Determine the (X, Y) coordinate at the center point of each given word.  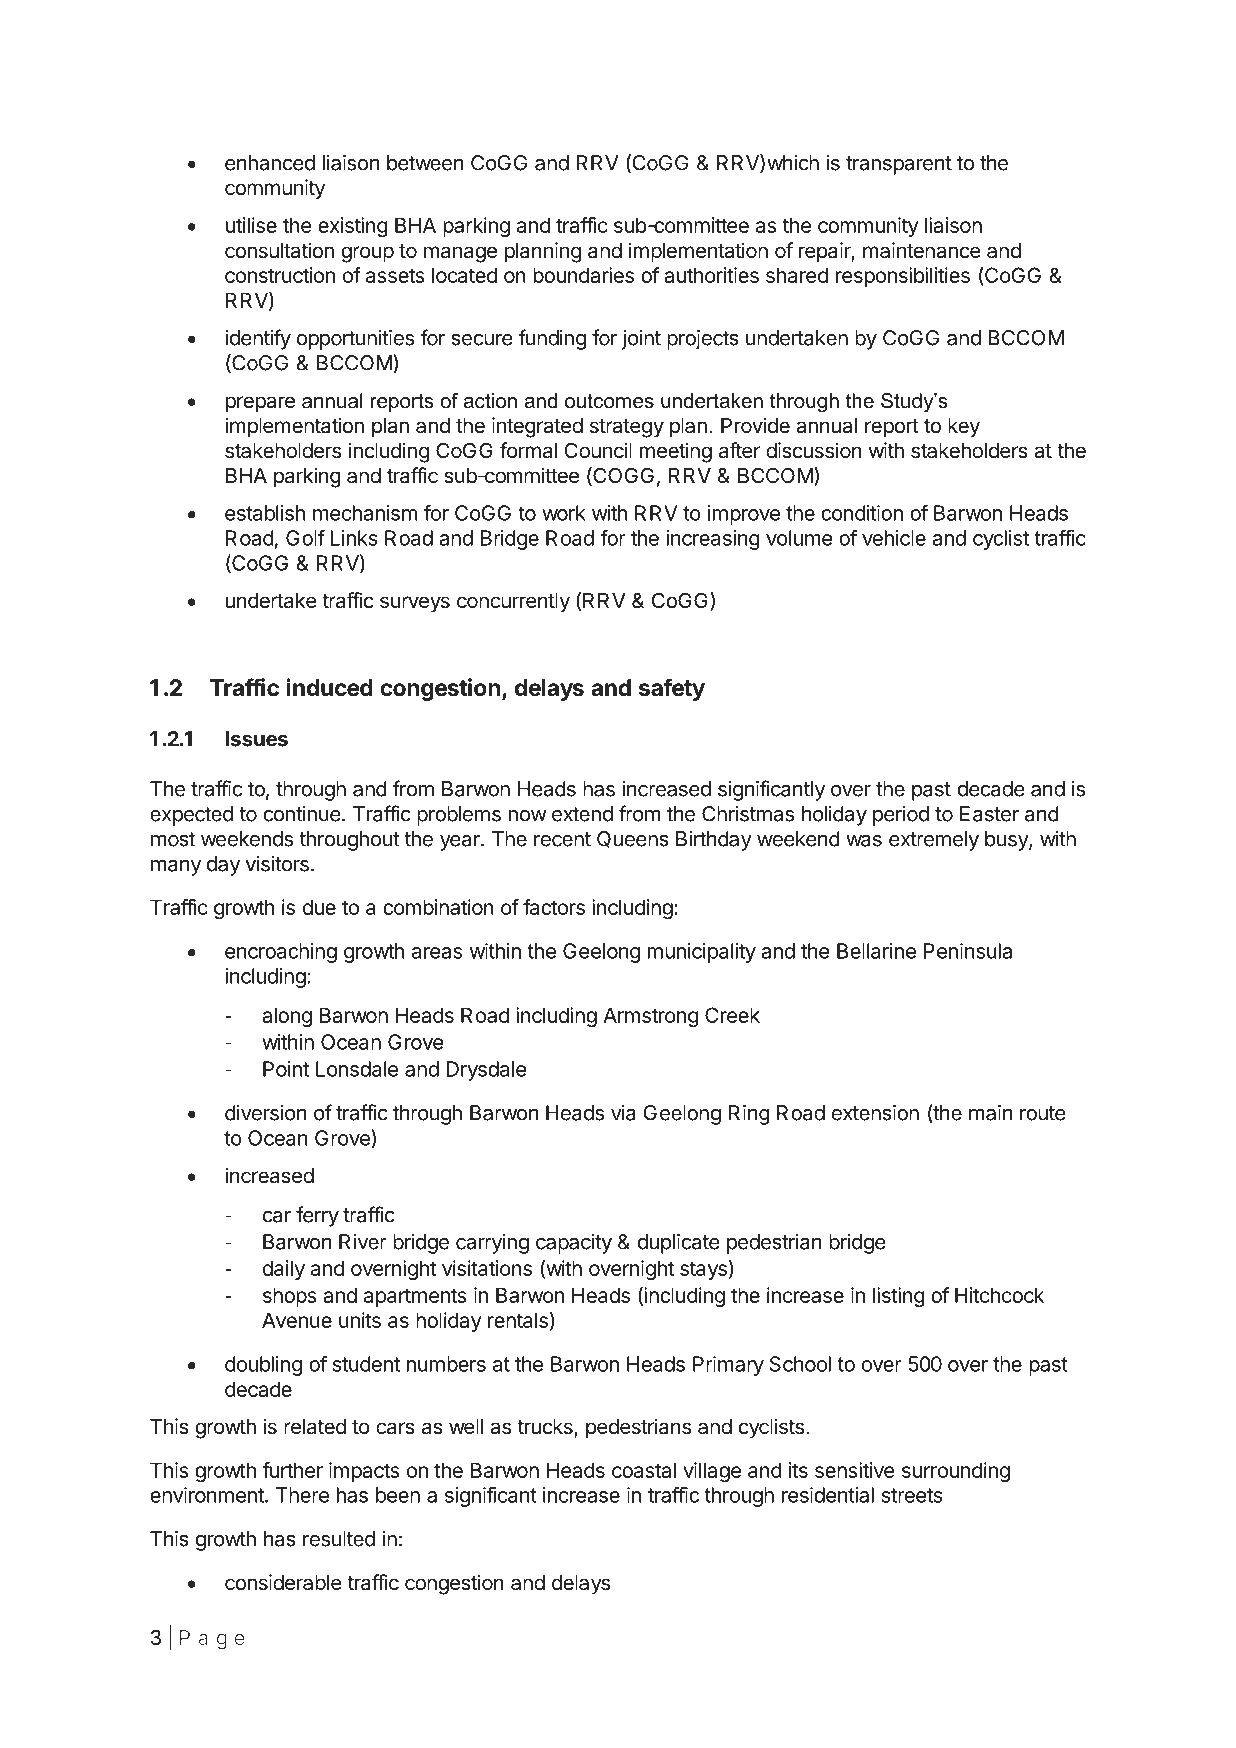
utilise (251, 225)
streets (912, 1495)
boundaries (583, 275)
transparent (899, 165)
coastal (644, 1470)
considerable (283, 1582)
